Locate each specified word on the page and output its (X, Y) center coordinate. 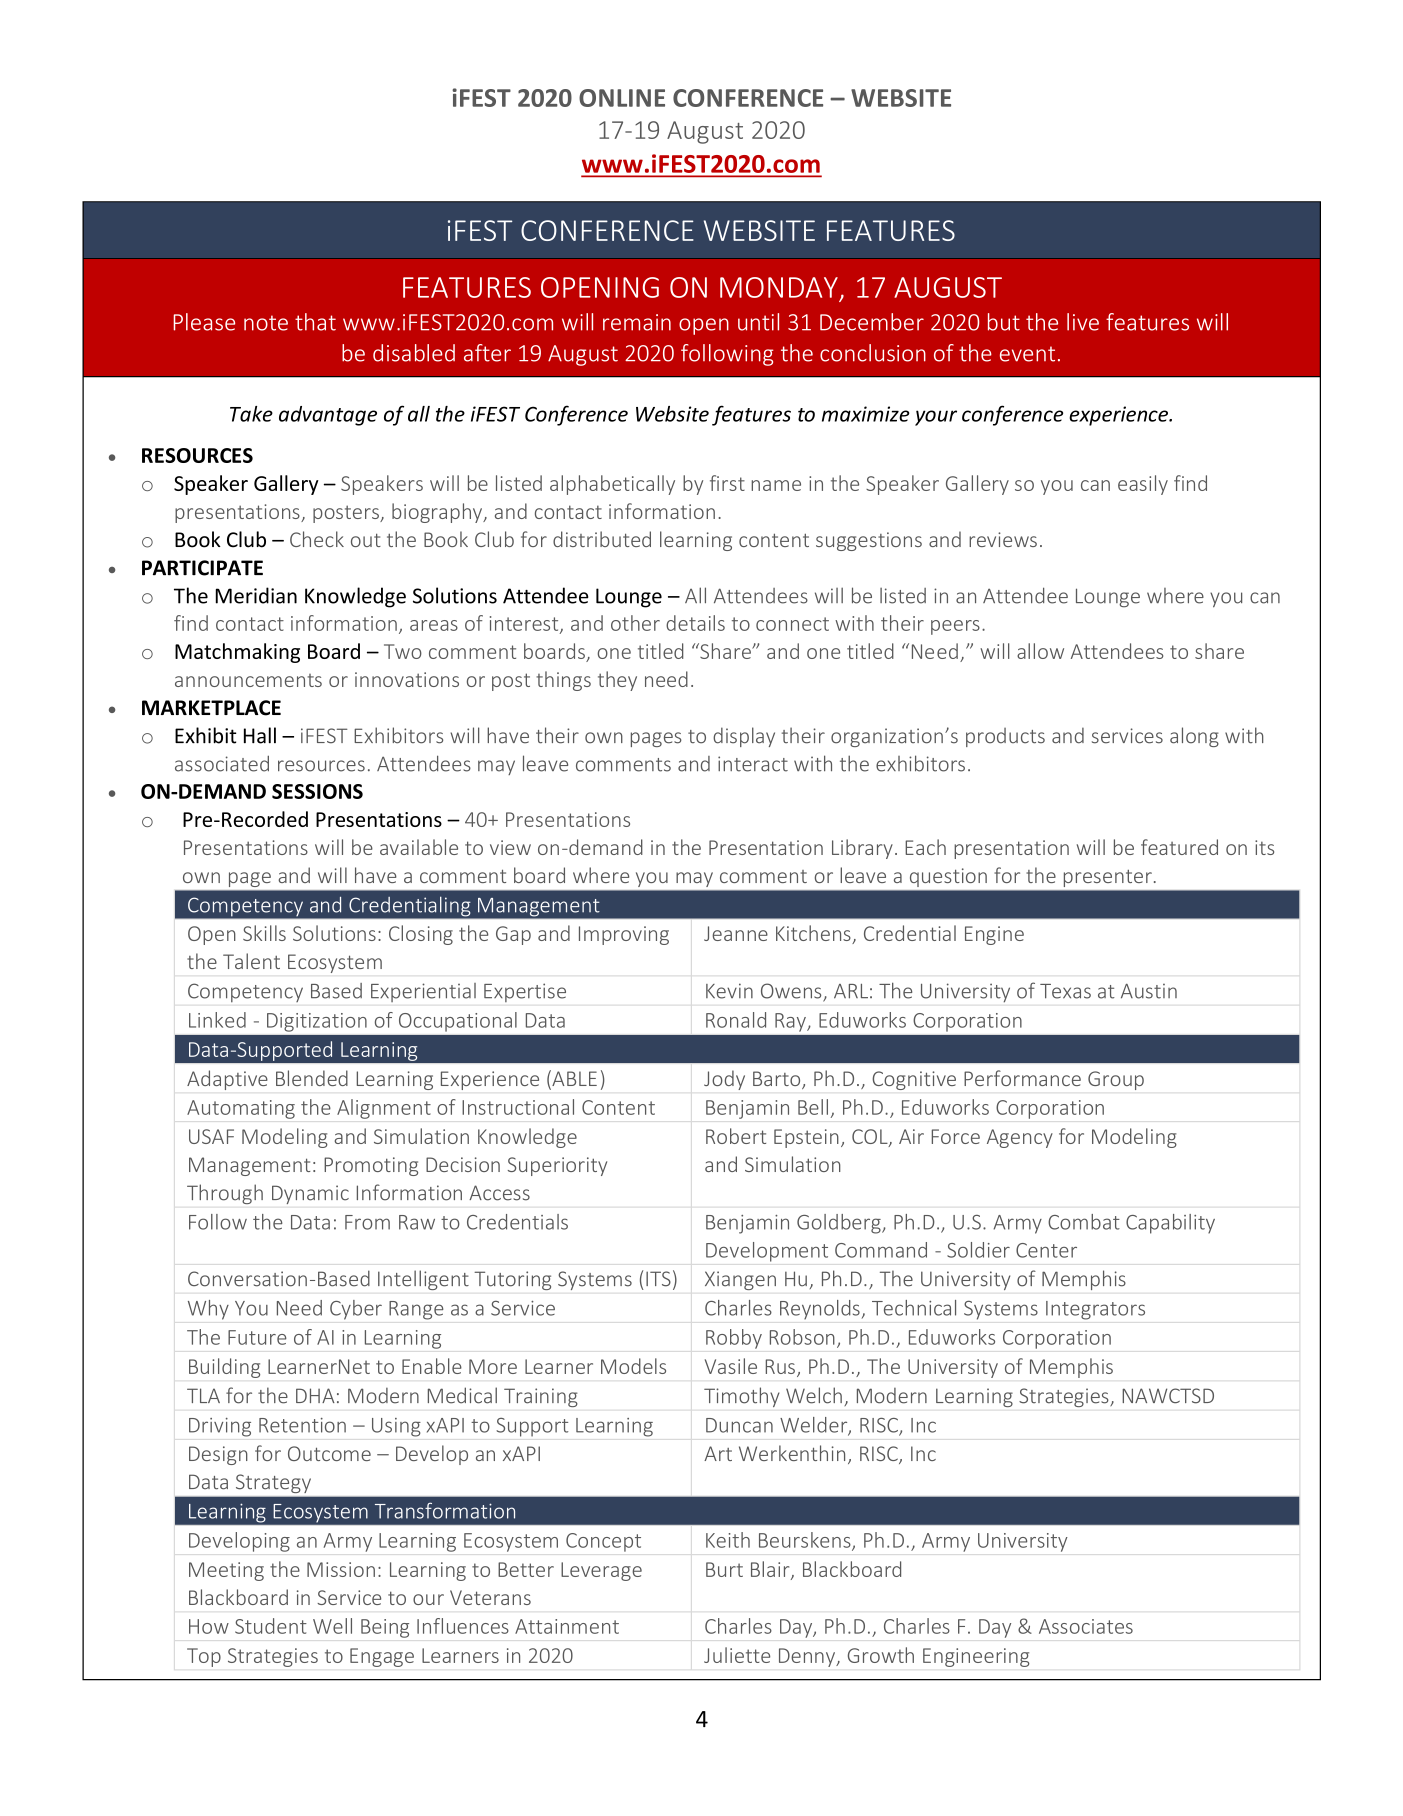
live (1083, 322)
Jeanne (736, 933)
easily (1143, 485)
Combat (1084, 1222)
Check (317, 539)
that (315, 322)
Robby (734, 1339)
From (367, 1222)
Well (332, 1626)
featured (1179, 847)
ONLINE (622, 98)
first (727, 483)
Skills (264, 933)
